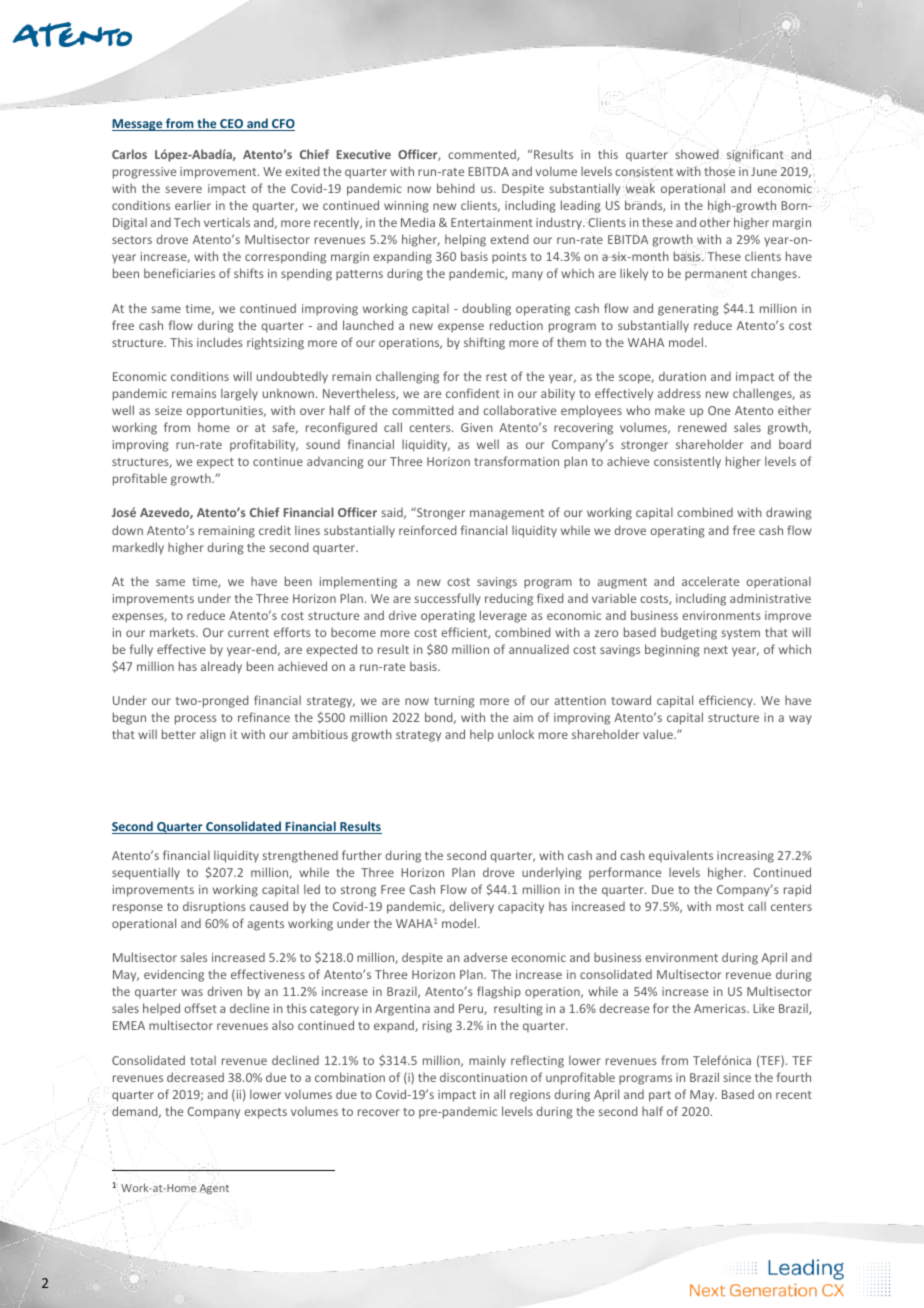 The height and width of the document is (1308, 924). Describe the element at coordinates (203, 1060) in the document. I see `total` at that location.
